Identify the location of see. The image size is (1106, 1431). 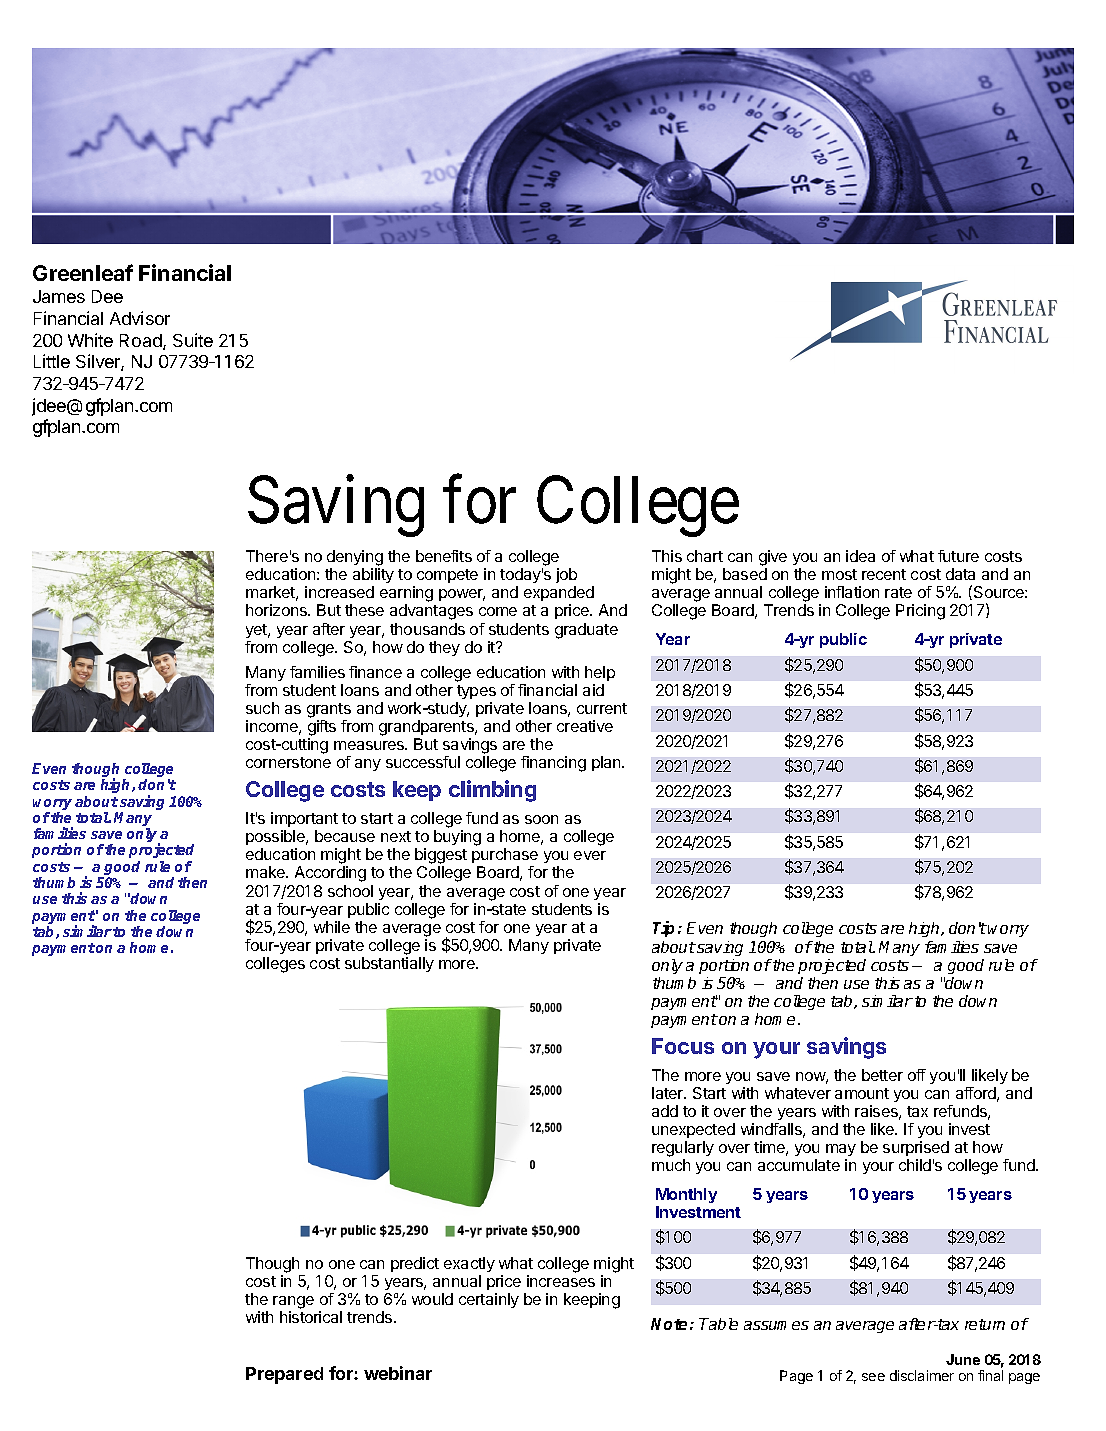
(873, 1377).
